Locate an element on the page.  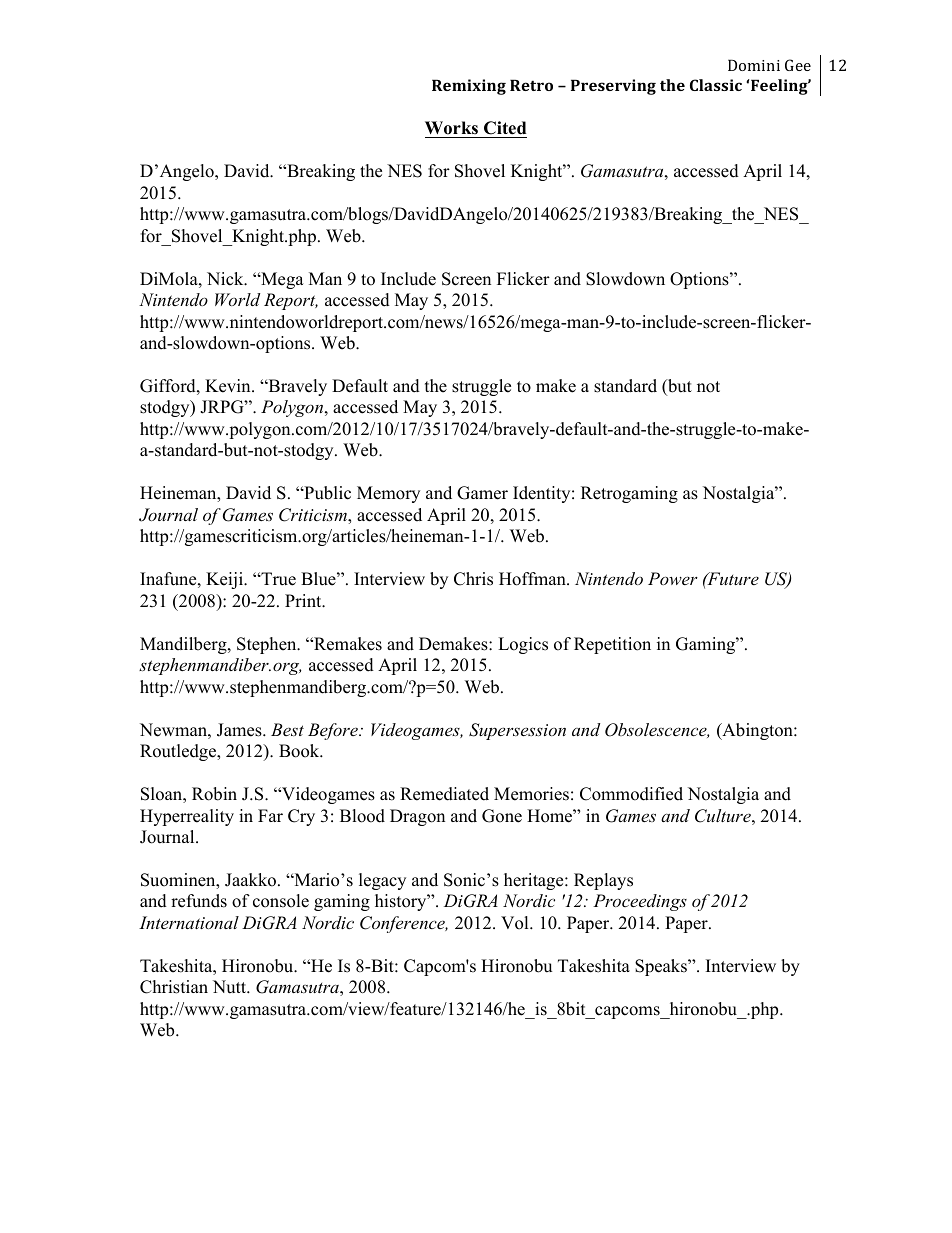
Memory is located at coordinates (388, 494).
